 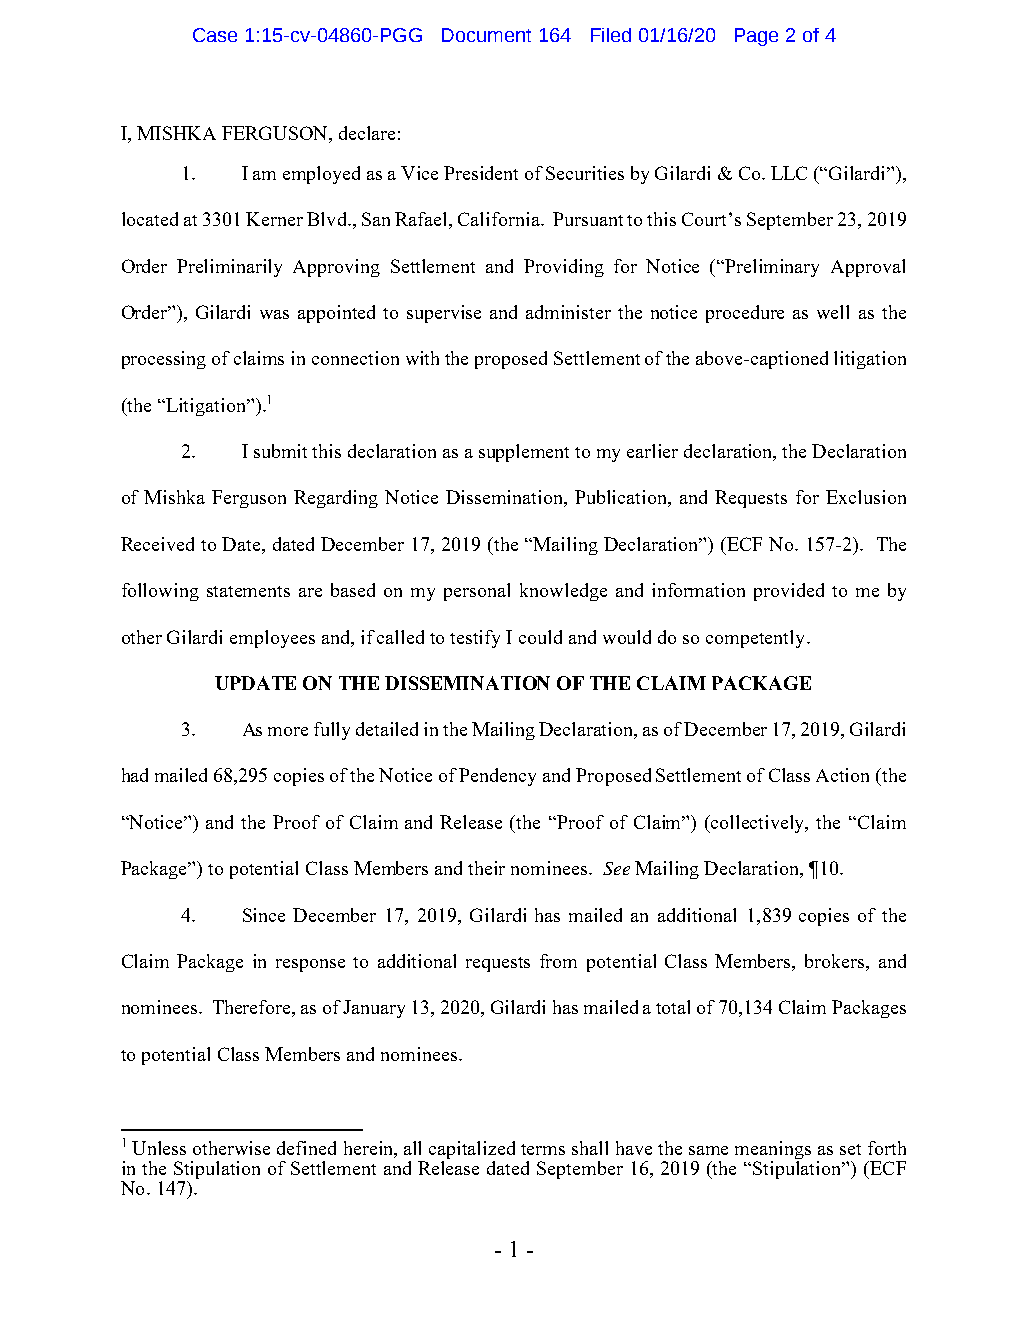 I want to click on was, so click(x=274, y=314).
